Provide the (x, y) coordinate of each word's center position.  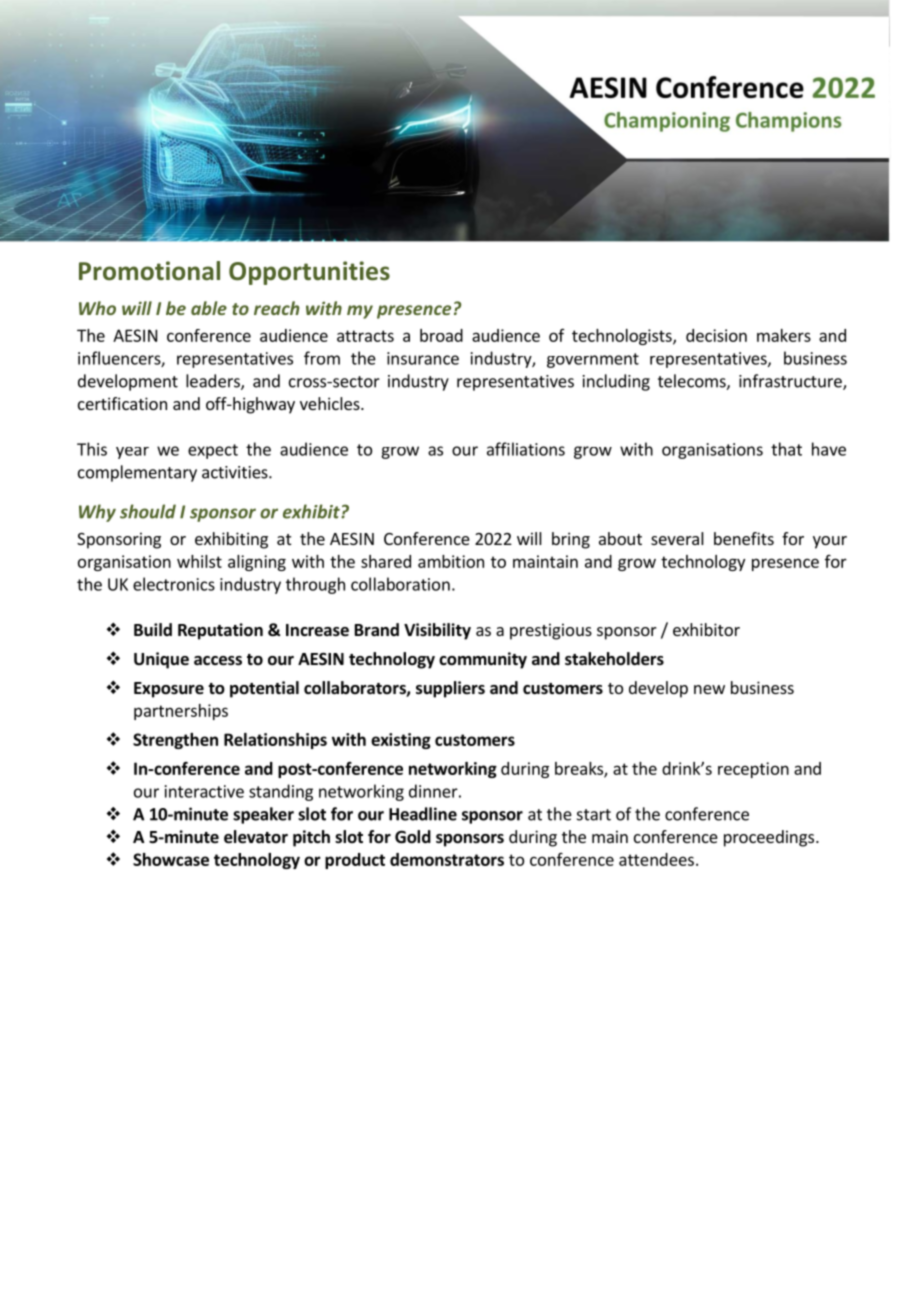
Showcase (171, 859)
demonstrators (447, 859)
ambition (451, 561)
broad (441, 335)
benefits (744, 538)
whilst (199, 561)
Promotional (149, 271)
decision (716, 335)
